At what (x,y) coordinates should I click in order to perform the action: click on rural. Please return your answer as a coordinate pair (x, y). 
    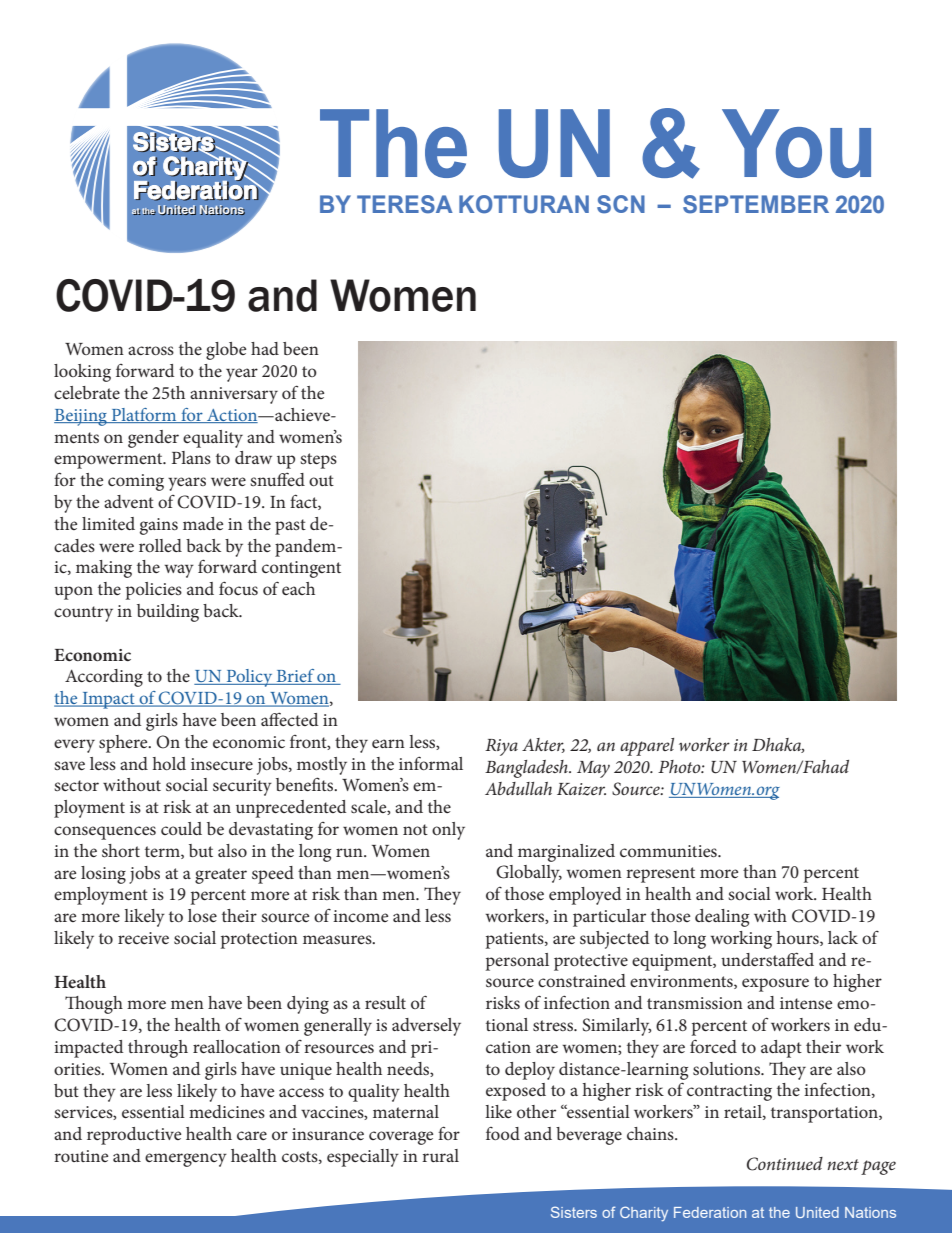
    Looking at the image, I should click on (440, 1155).
